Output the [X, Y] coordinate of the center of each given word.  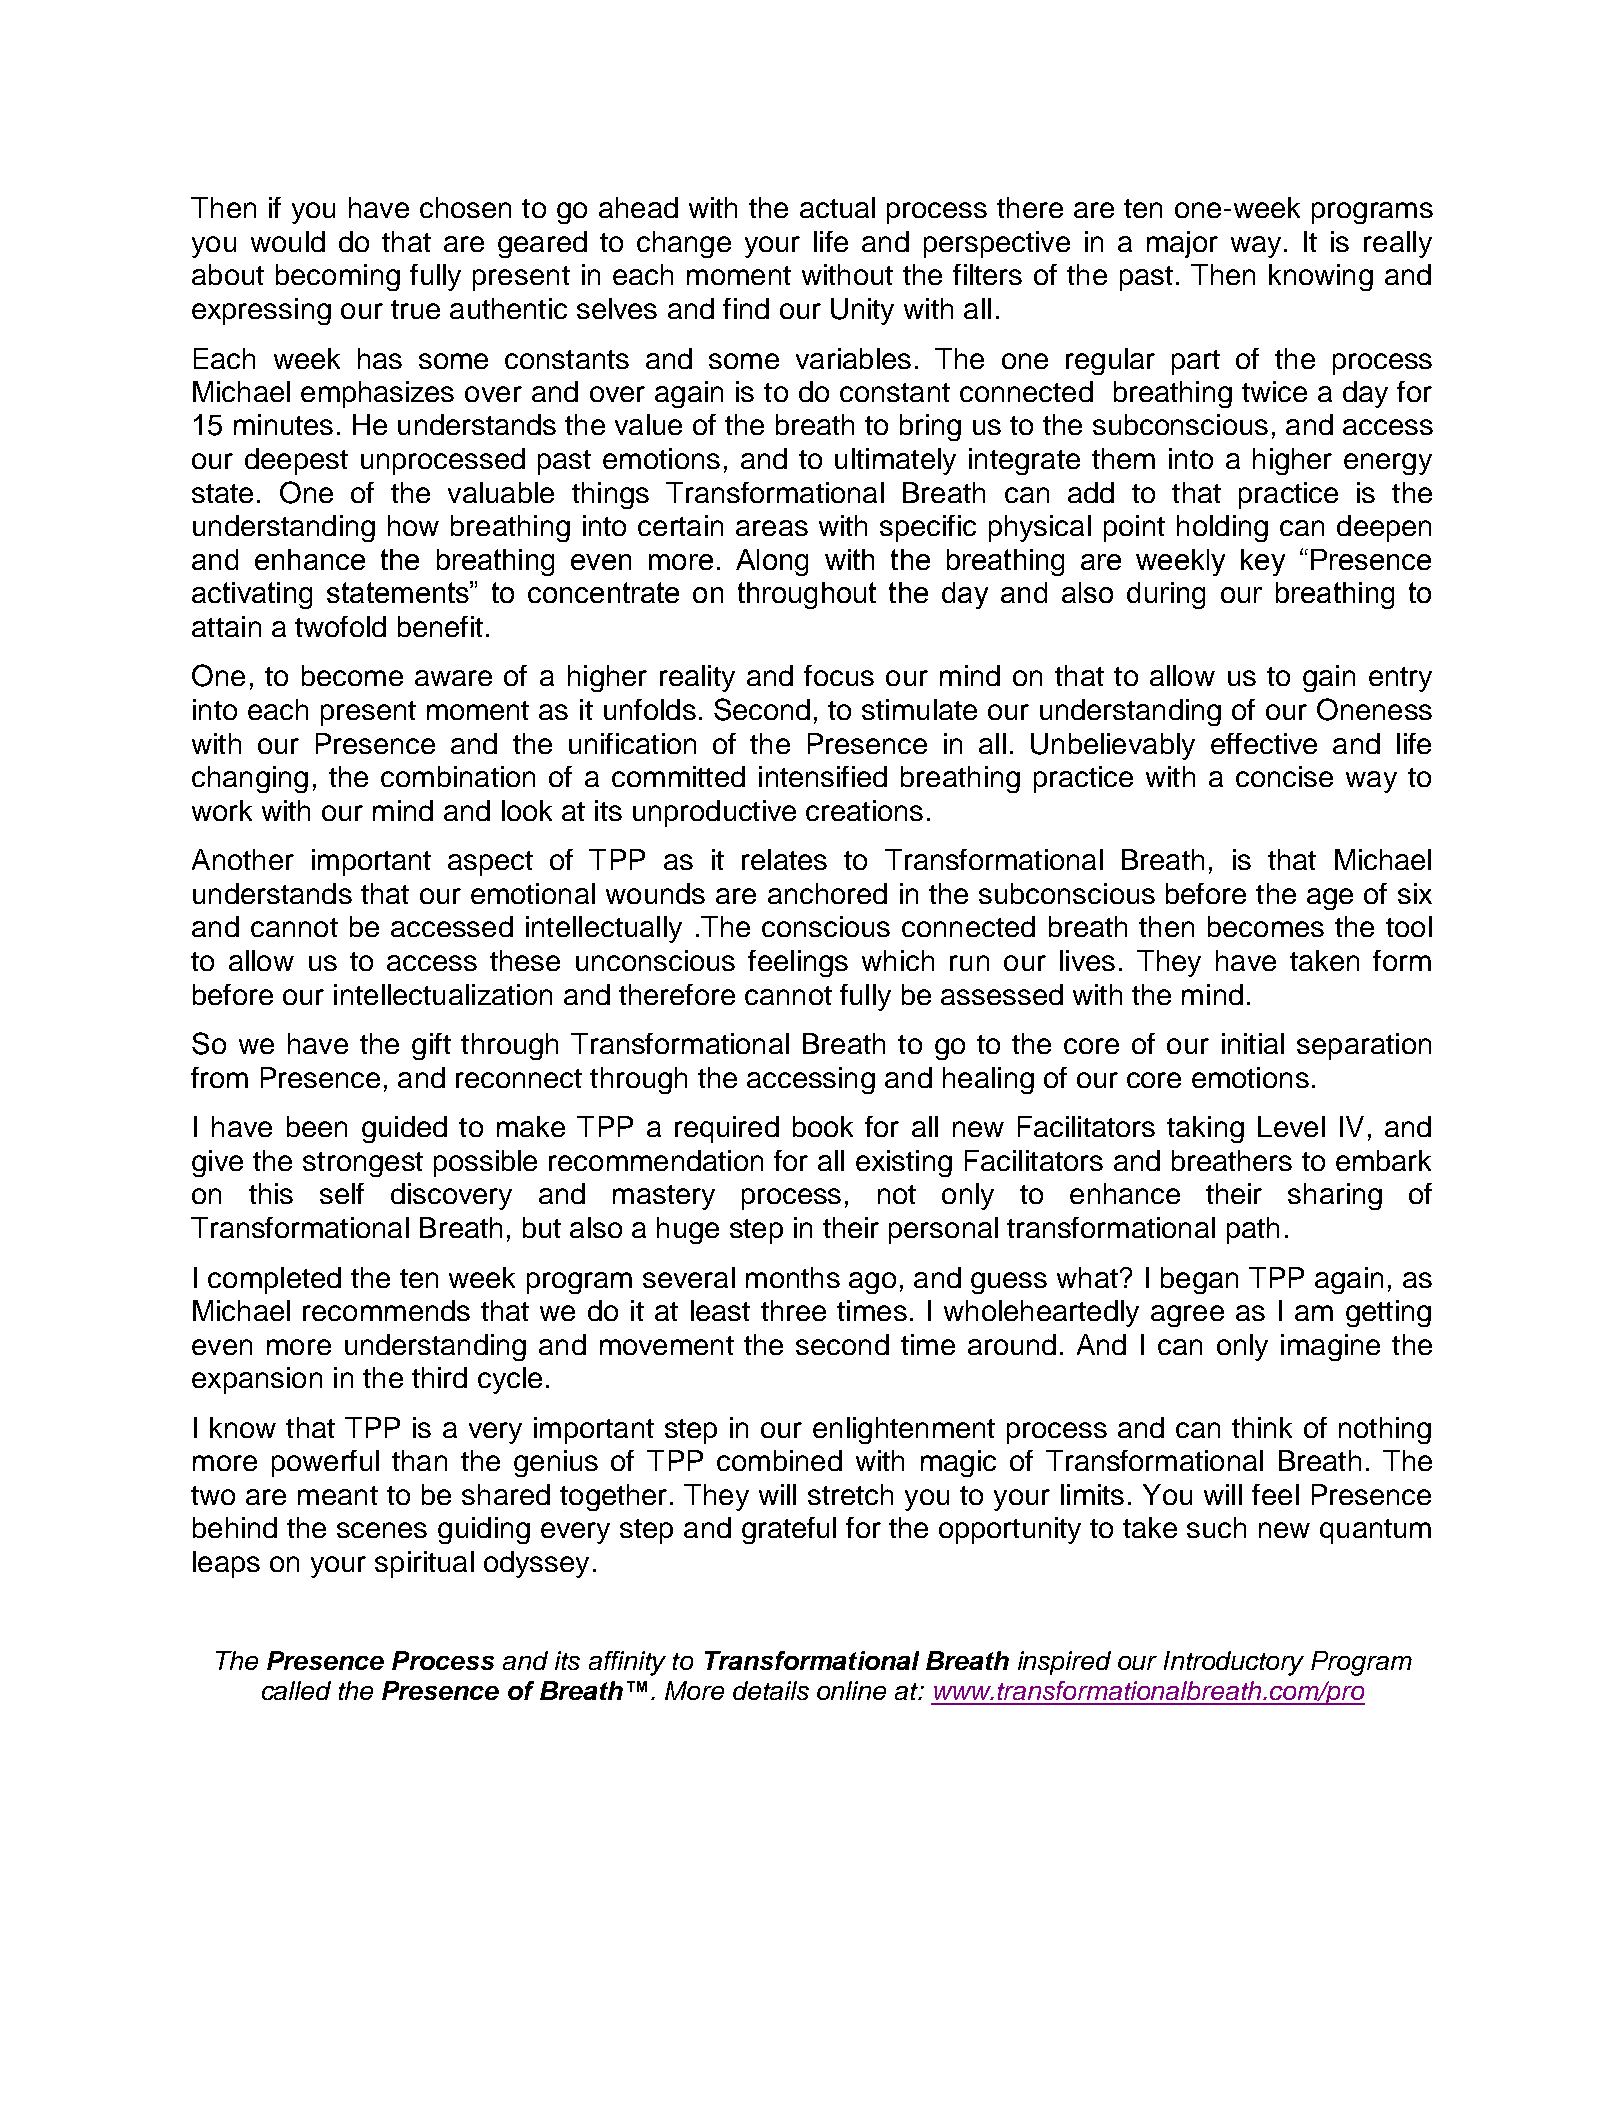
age [1330, 899]
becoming [338, 277]
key [1263, 562]
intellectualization [443, 994]
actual [837, 207]
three [793, 1310]
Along [772, 562]
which [898, 960]
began [1199, 1280]
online [851, 1690]
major [1182, 244]
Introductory [1234, 1663]
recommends [386, 1310]
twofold [340, 626]
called [296, 1690]
